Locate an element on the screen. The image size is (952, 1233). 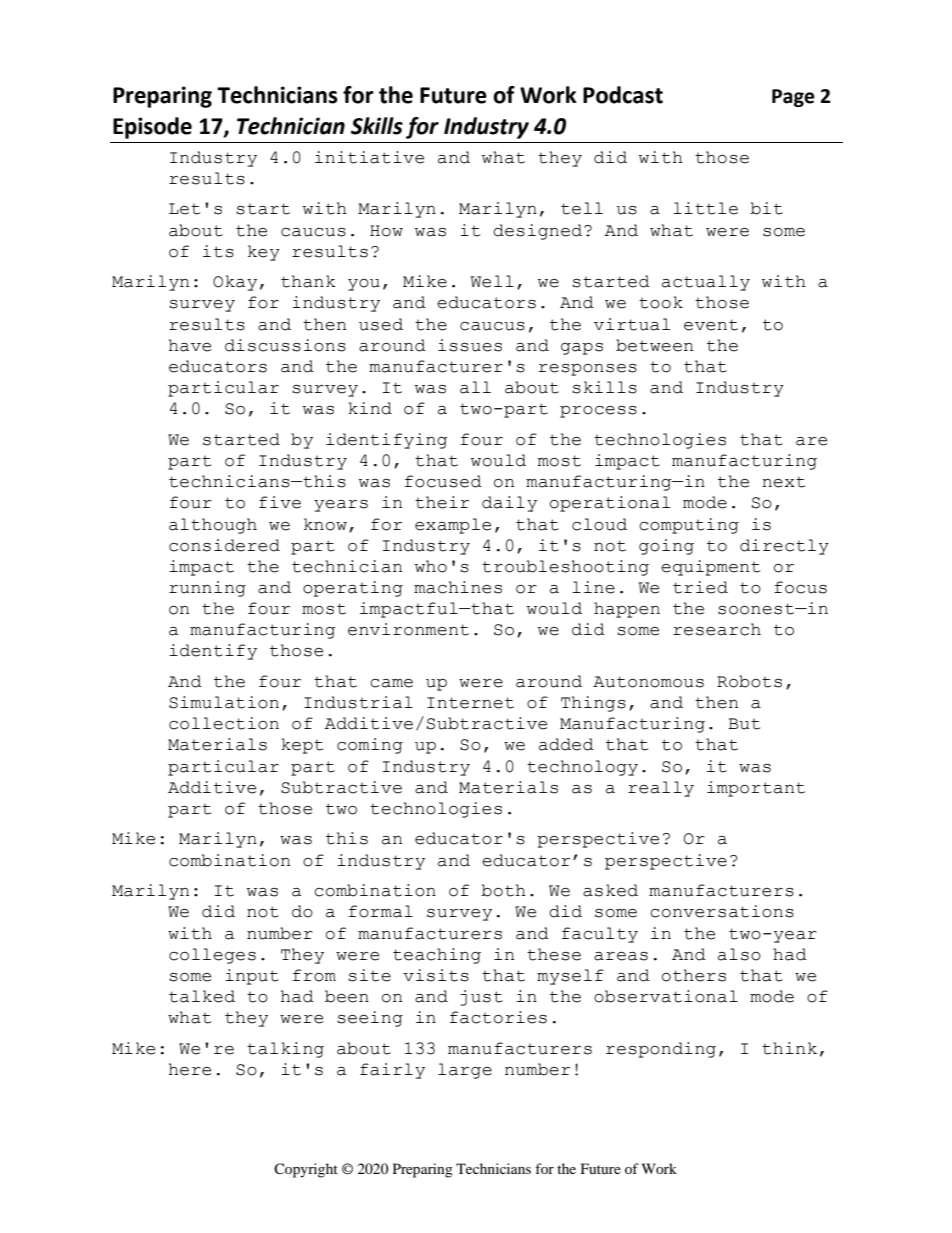
collection is located at coordinates (224, 723).
